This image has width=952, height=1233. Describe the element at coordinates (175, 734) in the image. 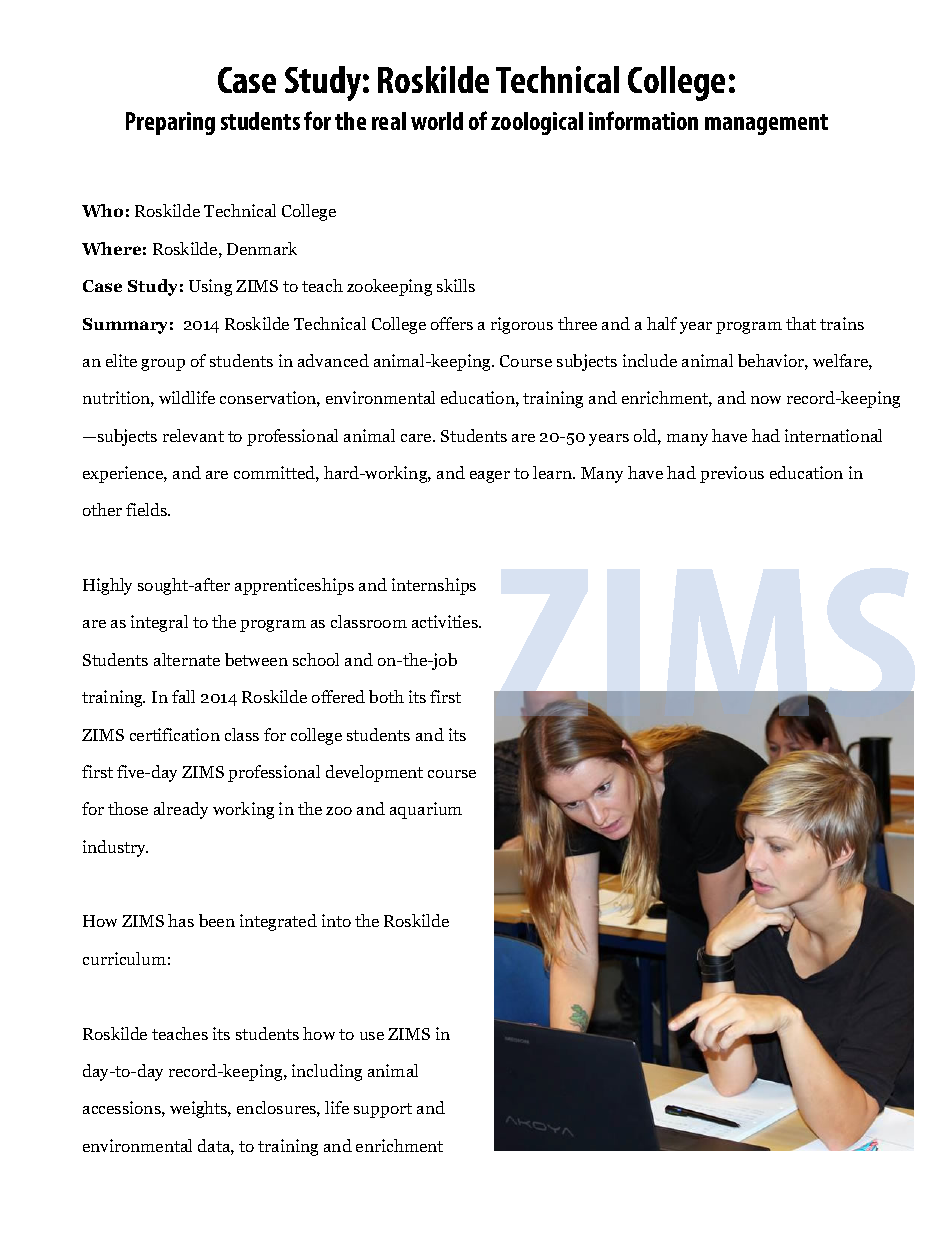

I see `certification` at that location.
